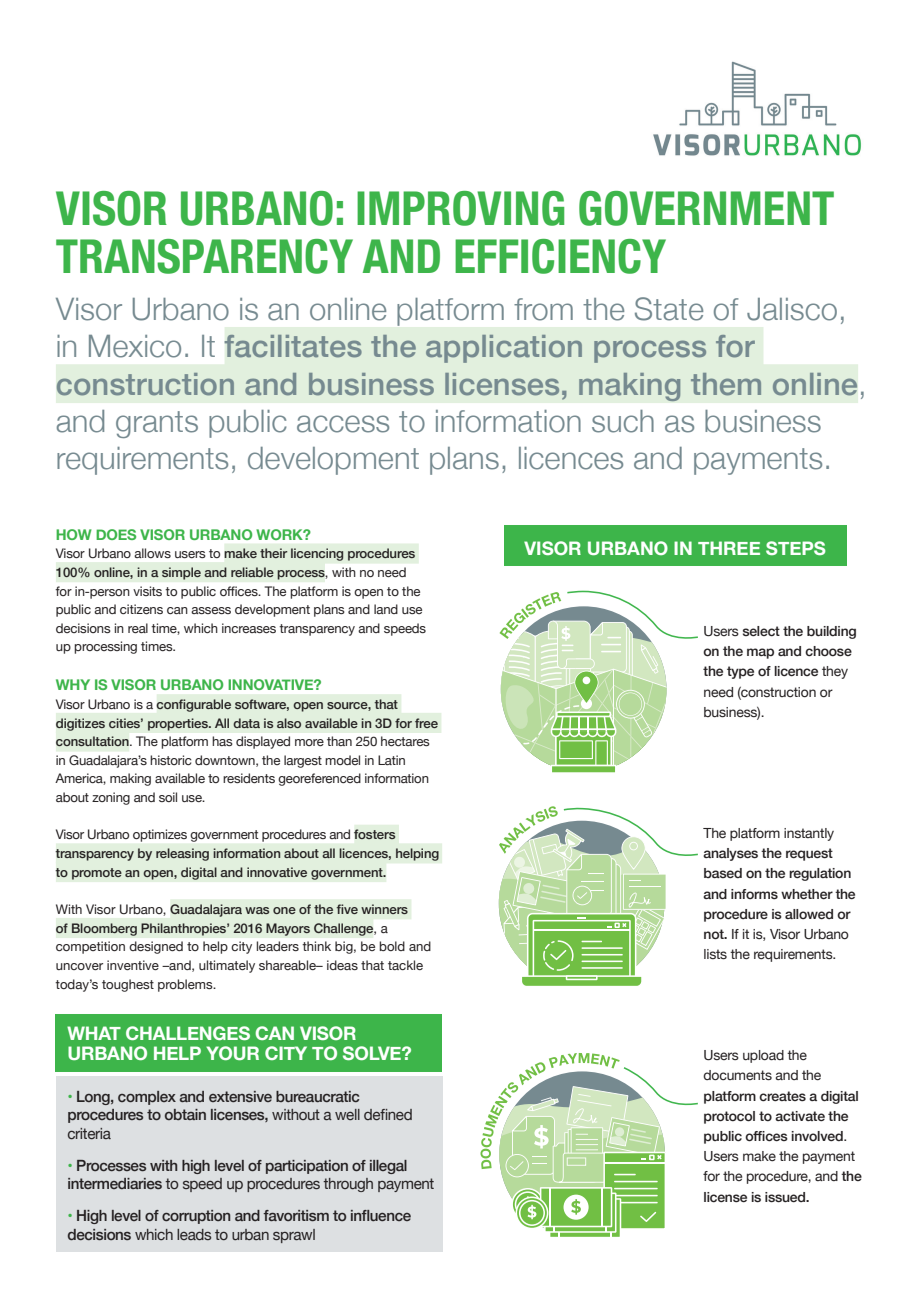  What do you see at coordinates (196, 1217) in the page?
I see `corruption` at bounding box center [196, 1217].
